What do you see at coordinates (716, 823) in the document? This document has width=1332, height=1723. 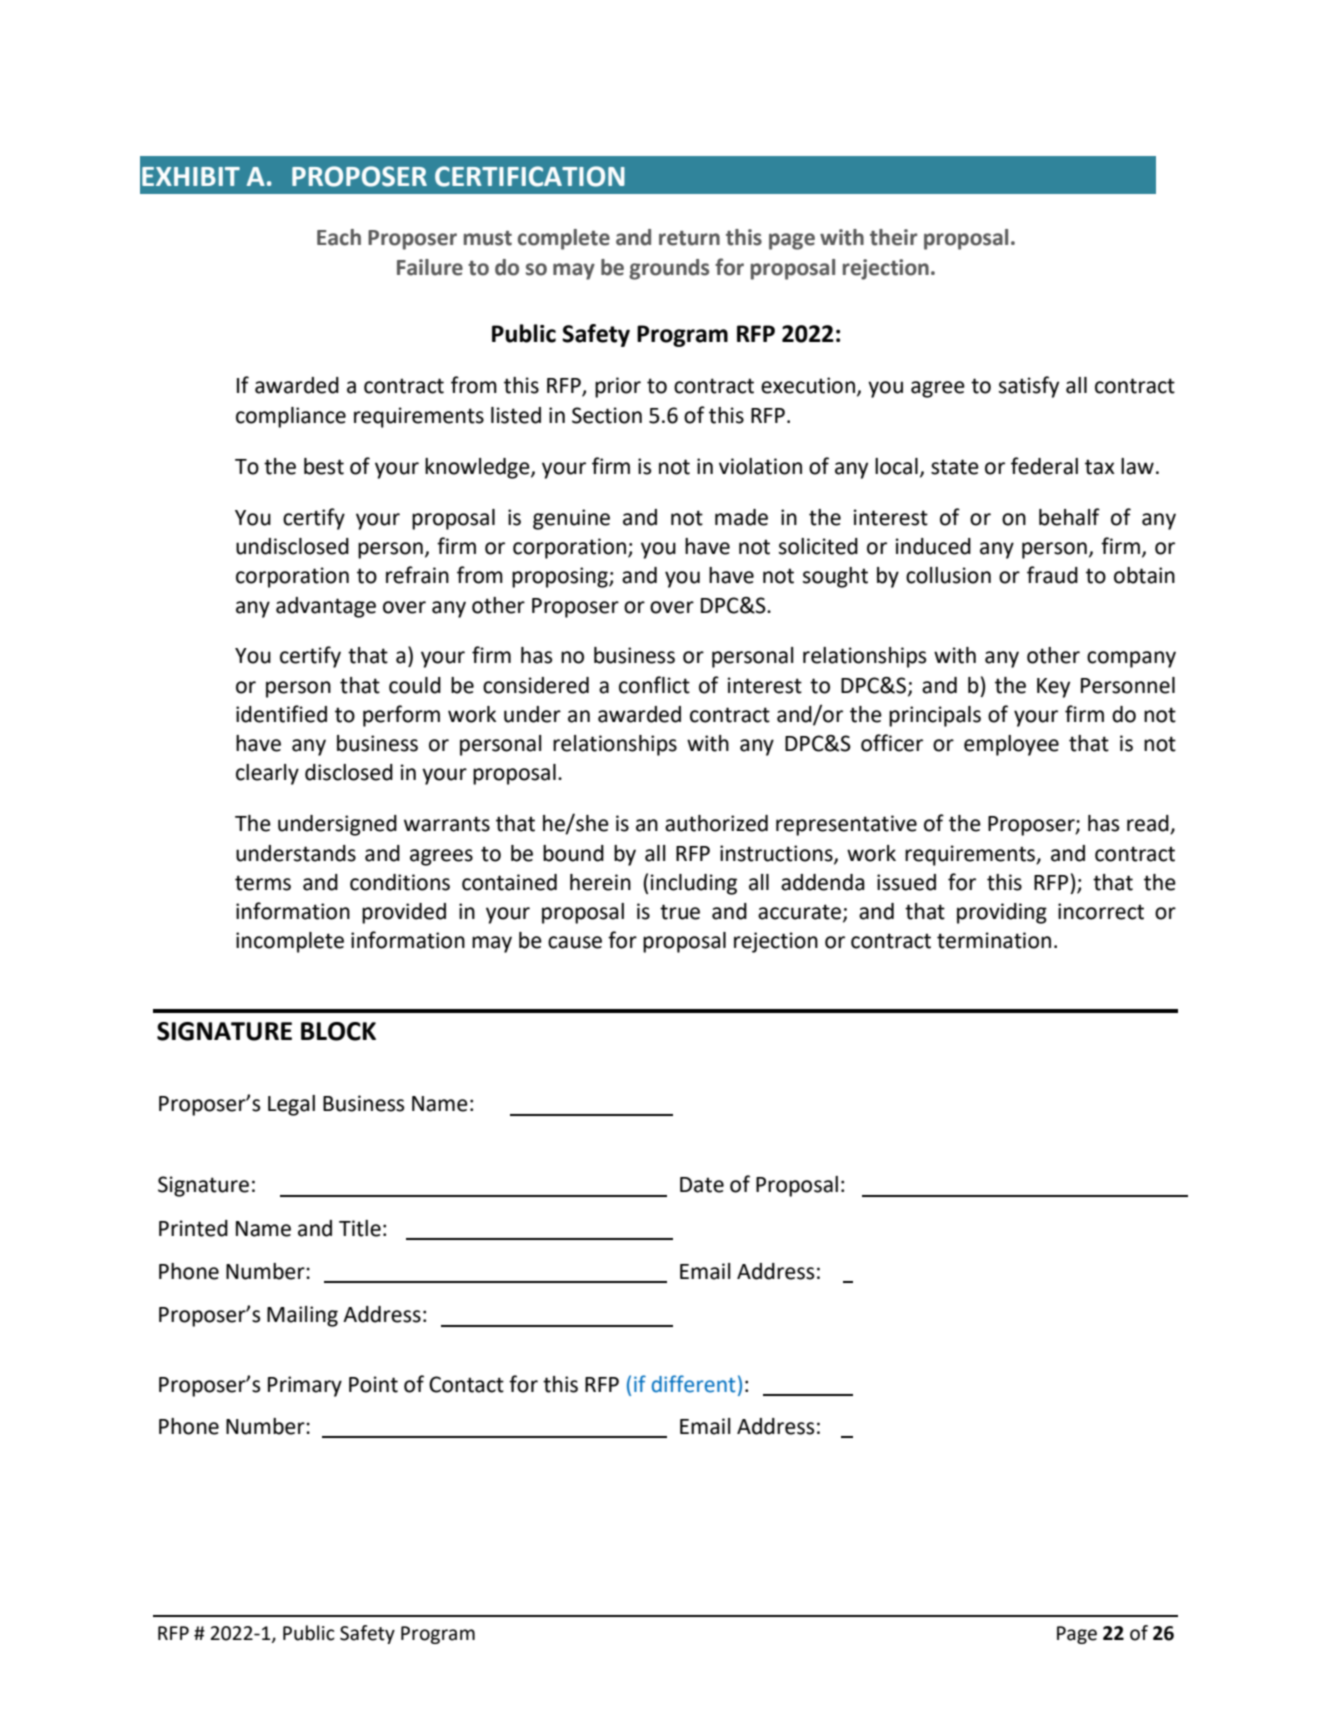 I see `authorized` at bounding box center [716, 823].
